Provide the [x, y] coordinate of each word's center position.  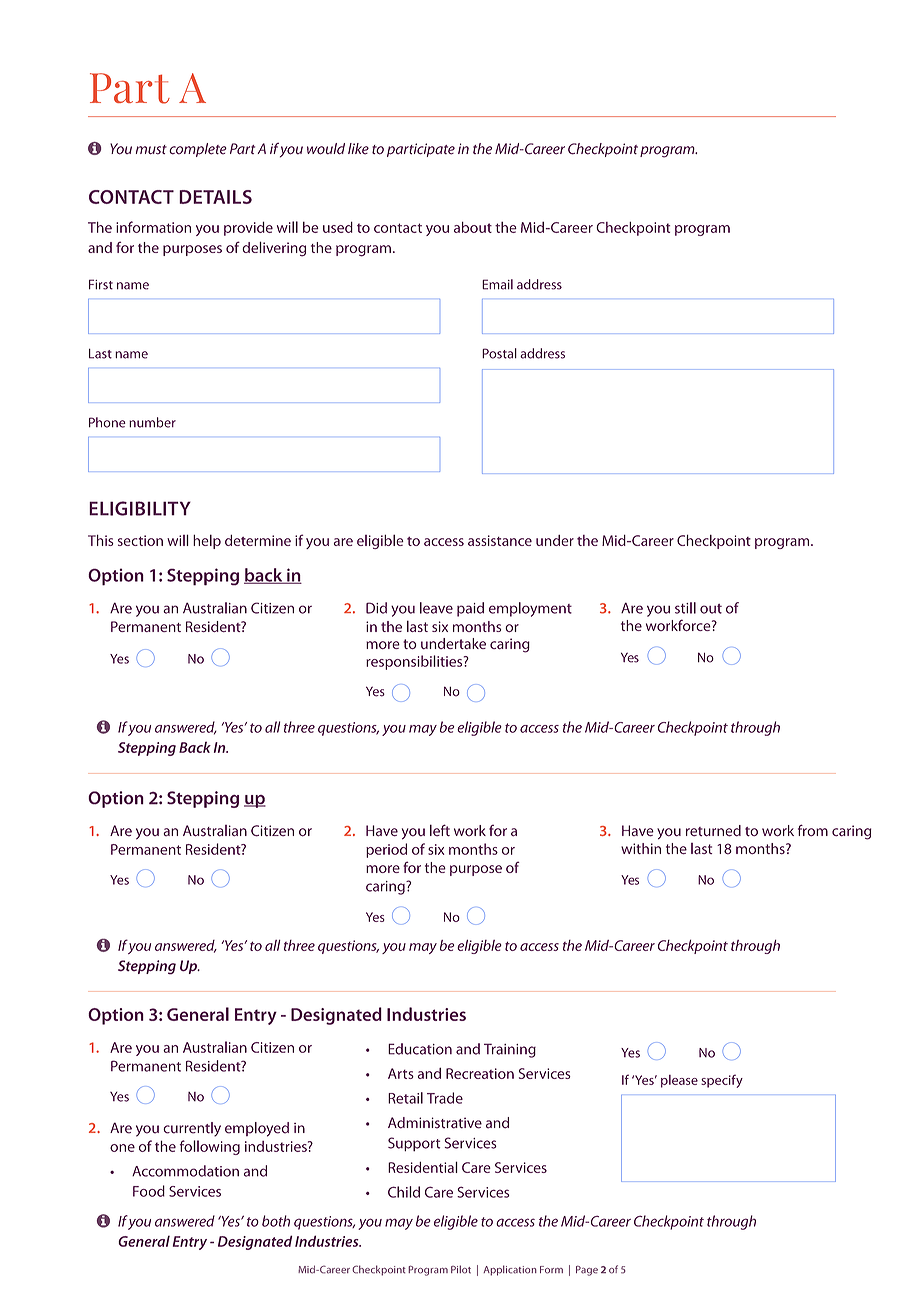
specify [722, 1081]
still [685, 608]
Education [420, 1049]
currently [192, 1129]
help [207, 541]
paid [470, 609]
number [152, 422]
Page [587, 1271]
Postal [499, 353]
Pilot [461, 1269]
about [473, 227]
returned [713, 831]
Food [149, 1191]
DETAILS [215, 197]
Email [497, 284]
